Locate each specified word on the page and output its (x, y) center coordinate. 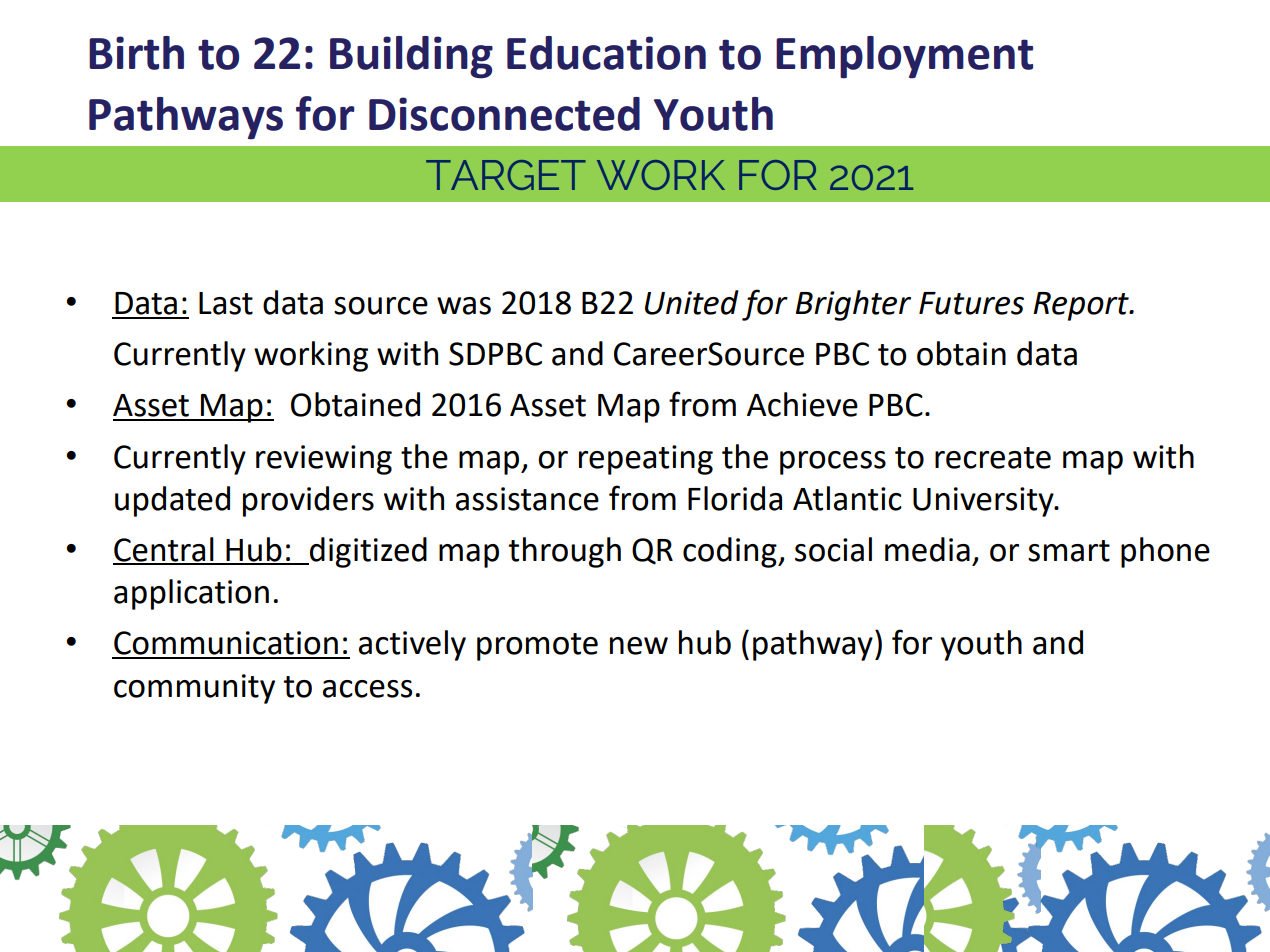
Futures (971, 303)
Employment (904, 57)
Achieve (802, 404)
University (984, 502)
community (194, 689)
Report (1082, 306)
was (464, 306)
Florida (735, 498)
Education (606, 53)
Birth (136, 53)
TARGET (506, 175)
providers (308, 501)
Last (226, 303)
